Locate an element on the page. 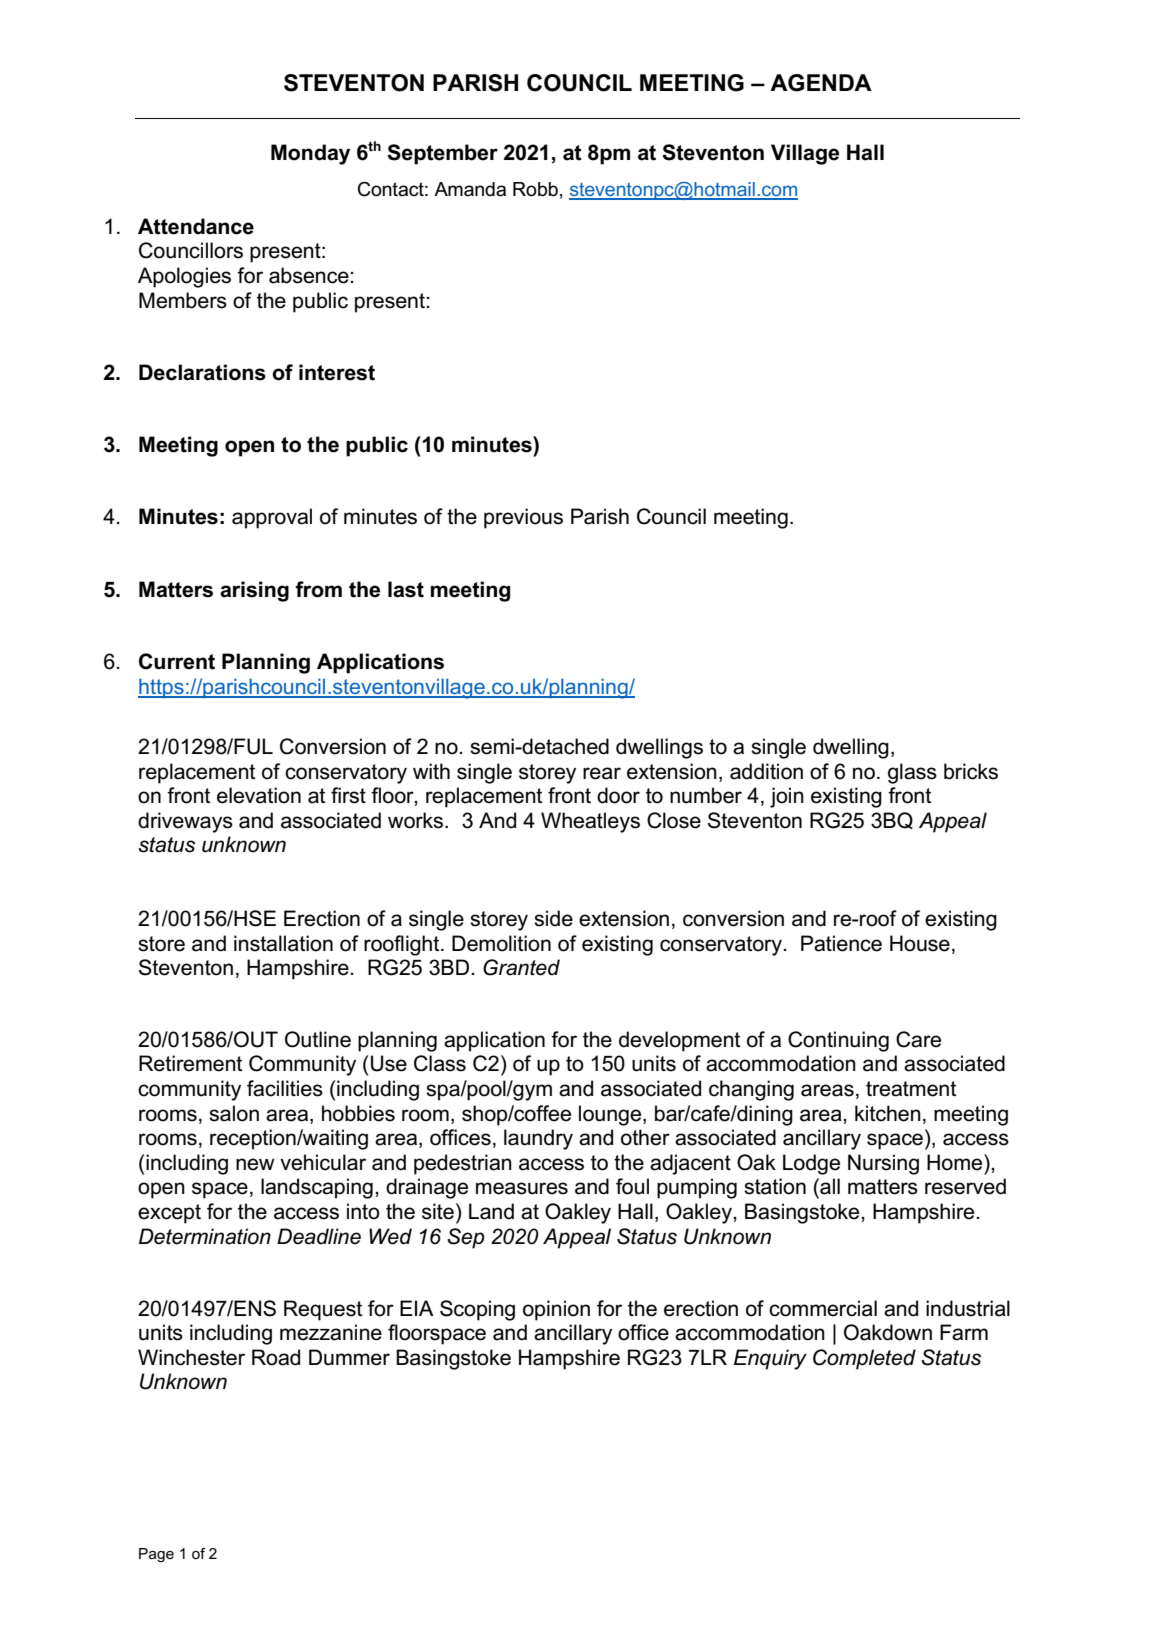 The height and width of the document is (1632, 1154). door is located at coordinates (618, 795).
